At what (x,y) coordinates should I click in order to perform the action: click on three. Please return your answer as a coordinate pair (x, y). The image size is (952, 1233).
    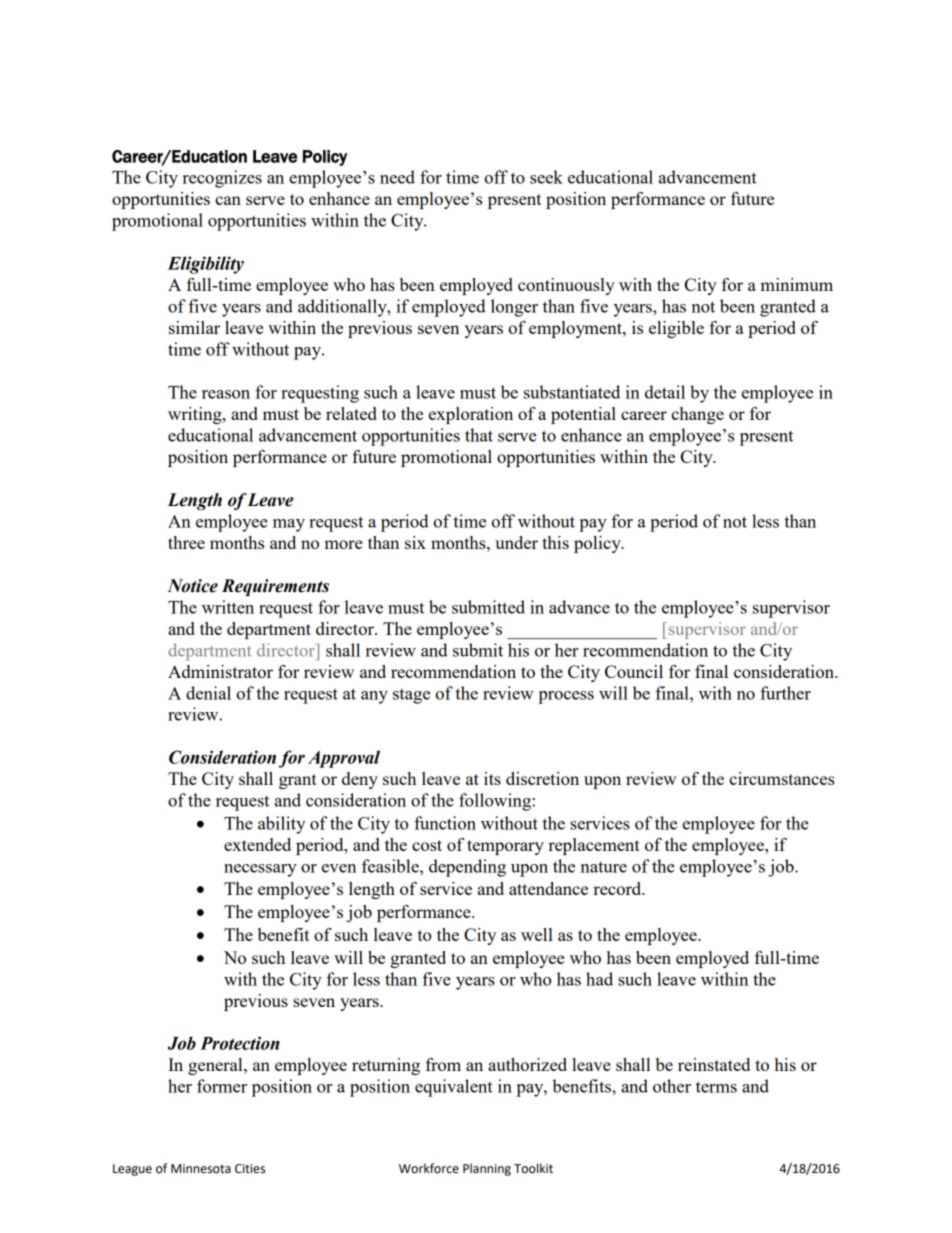
    Looking at the image, I should click on (186, 542).
